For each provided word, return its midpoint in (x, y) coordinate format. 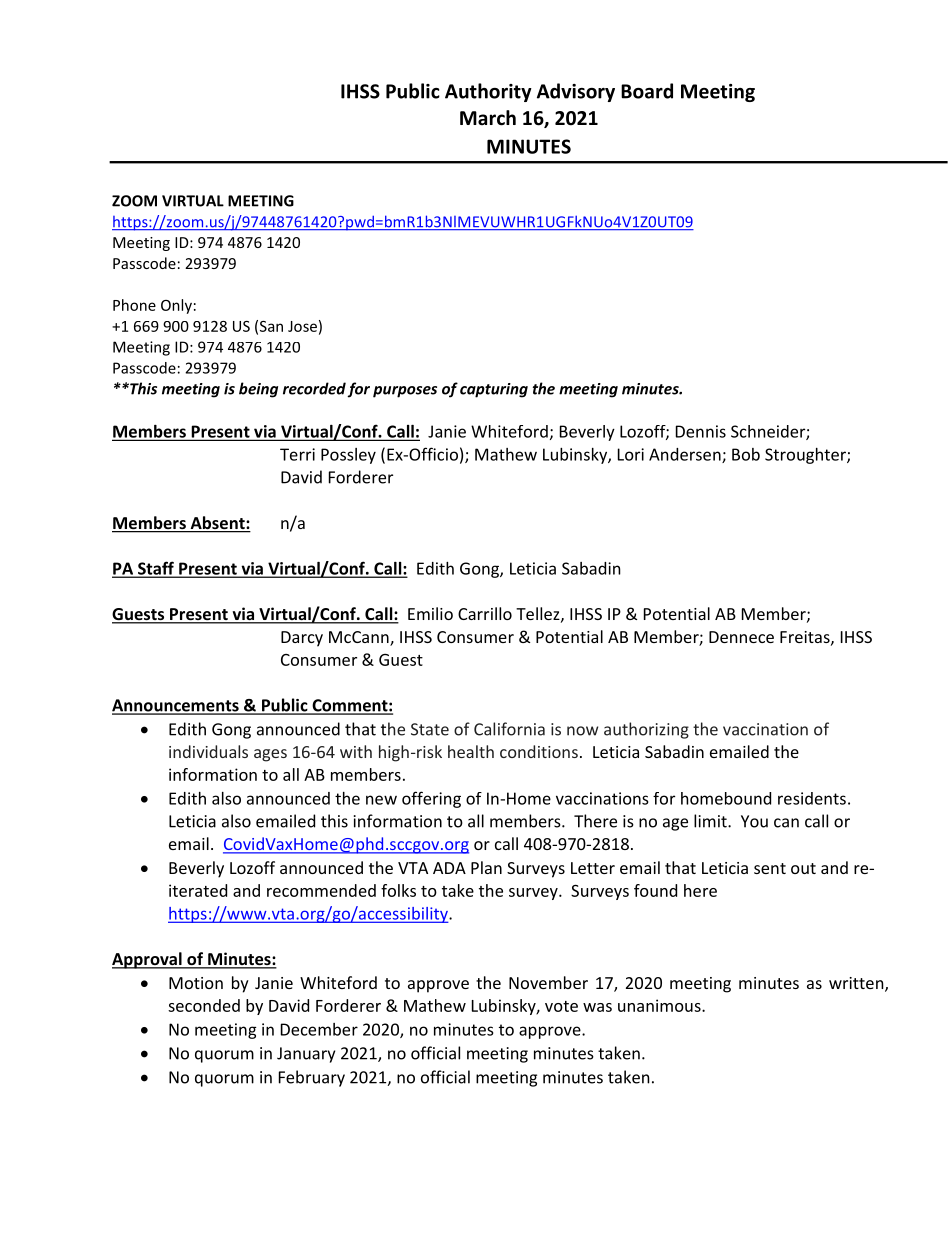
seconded (204, 1005)
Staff (156, 569)
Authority (488, 92)
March (488, 118)
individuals (208, 751)
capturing (494, 390)
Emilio (430, 613)
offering (431, 799)
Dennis (701, 431)
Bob (746, 454)
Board (647, 91)
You (754, 821)
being (258, 390)
